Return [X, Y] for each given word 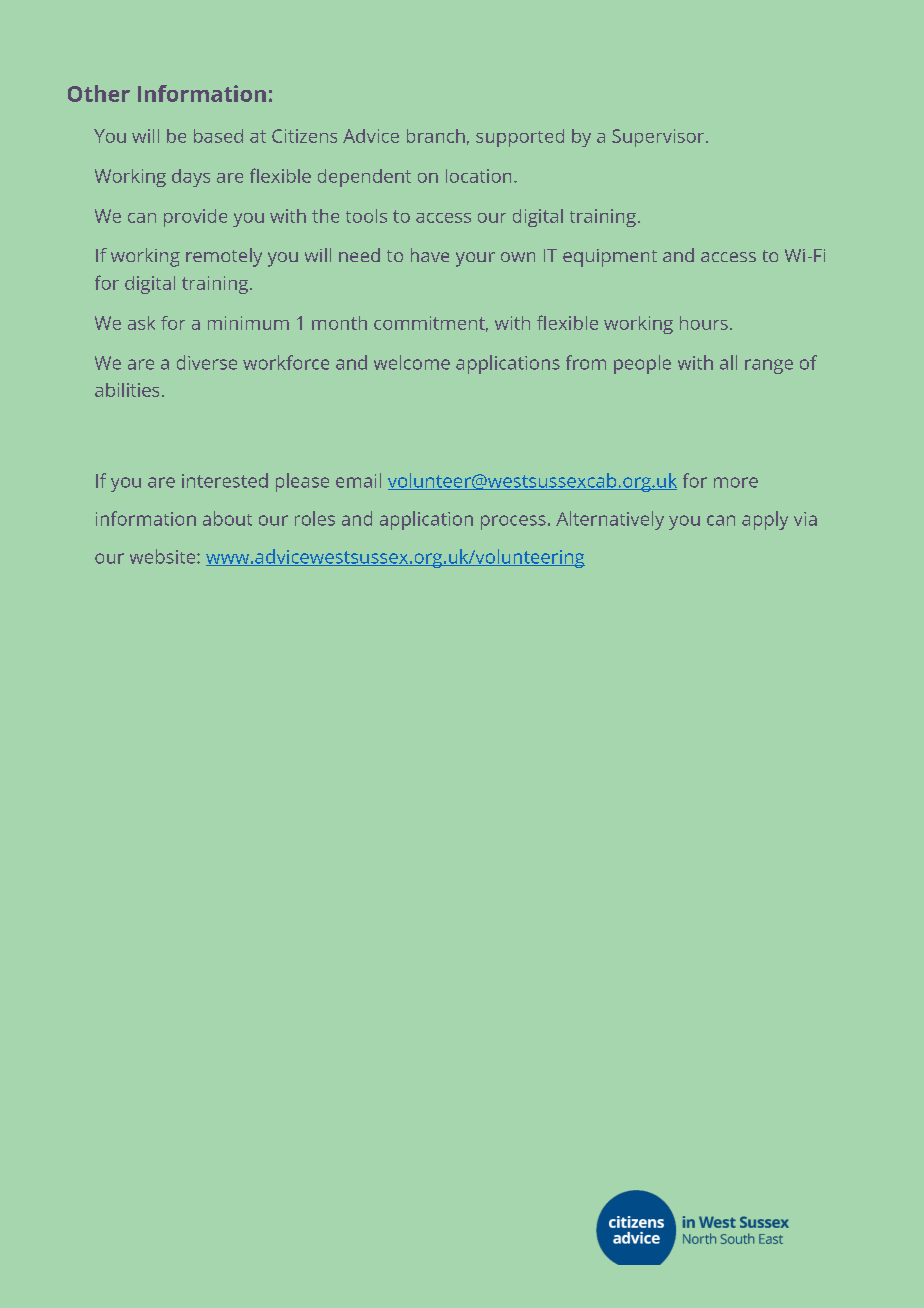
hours [704, 323]
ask [141, 323]
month [339, 323]
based [218, 136]
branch [436, 136]
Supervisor [659, 138]
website [164, 556]
